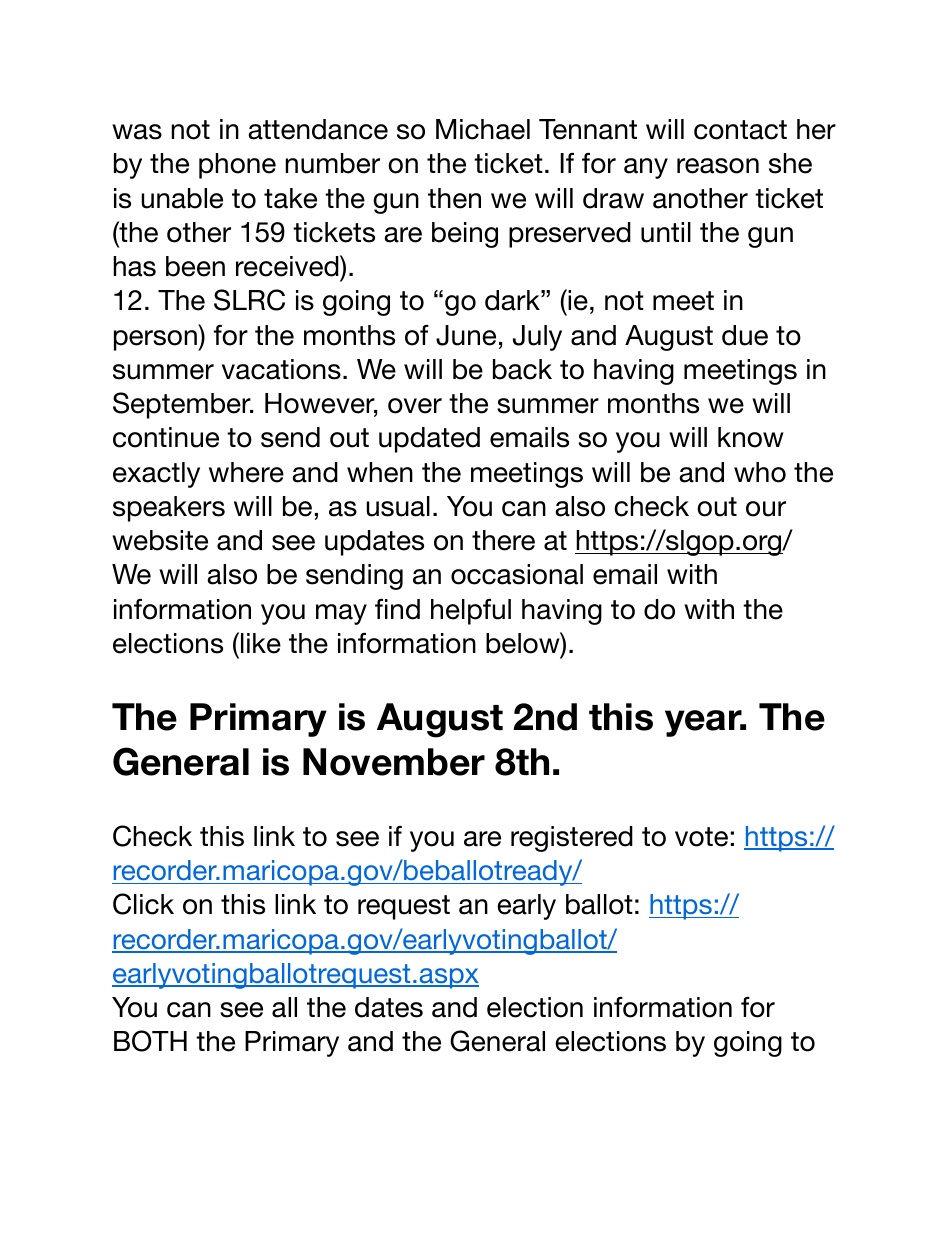  I want to click on September, so click(183, 405).
